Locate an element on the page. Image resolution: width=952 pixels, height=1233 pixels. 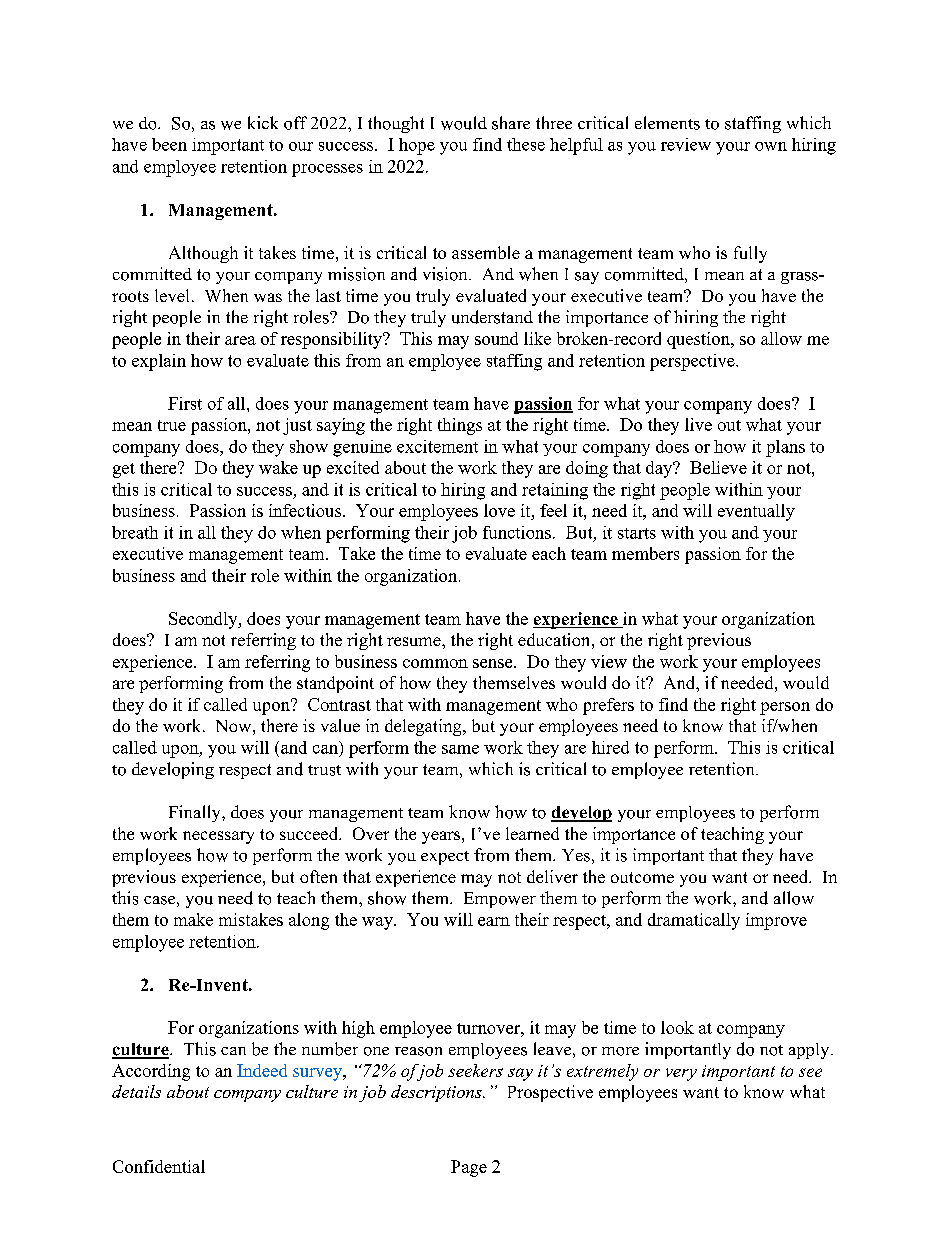
Believe is located at coordinates (718, 467).
